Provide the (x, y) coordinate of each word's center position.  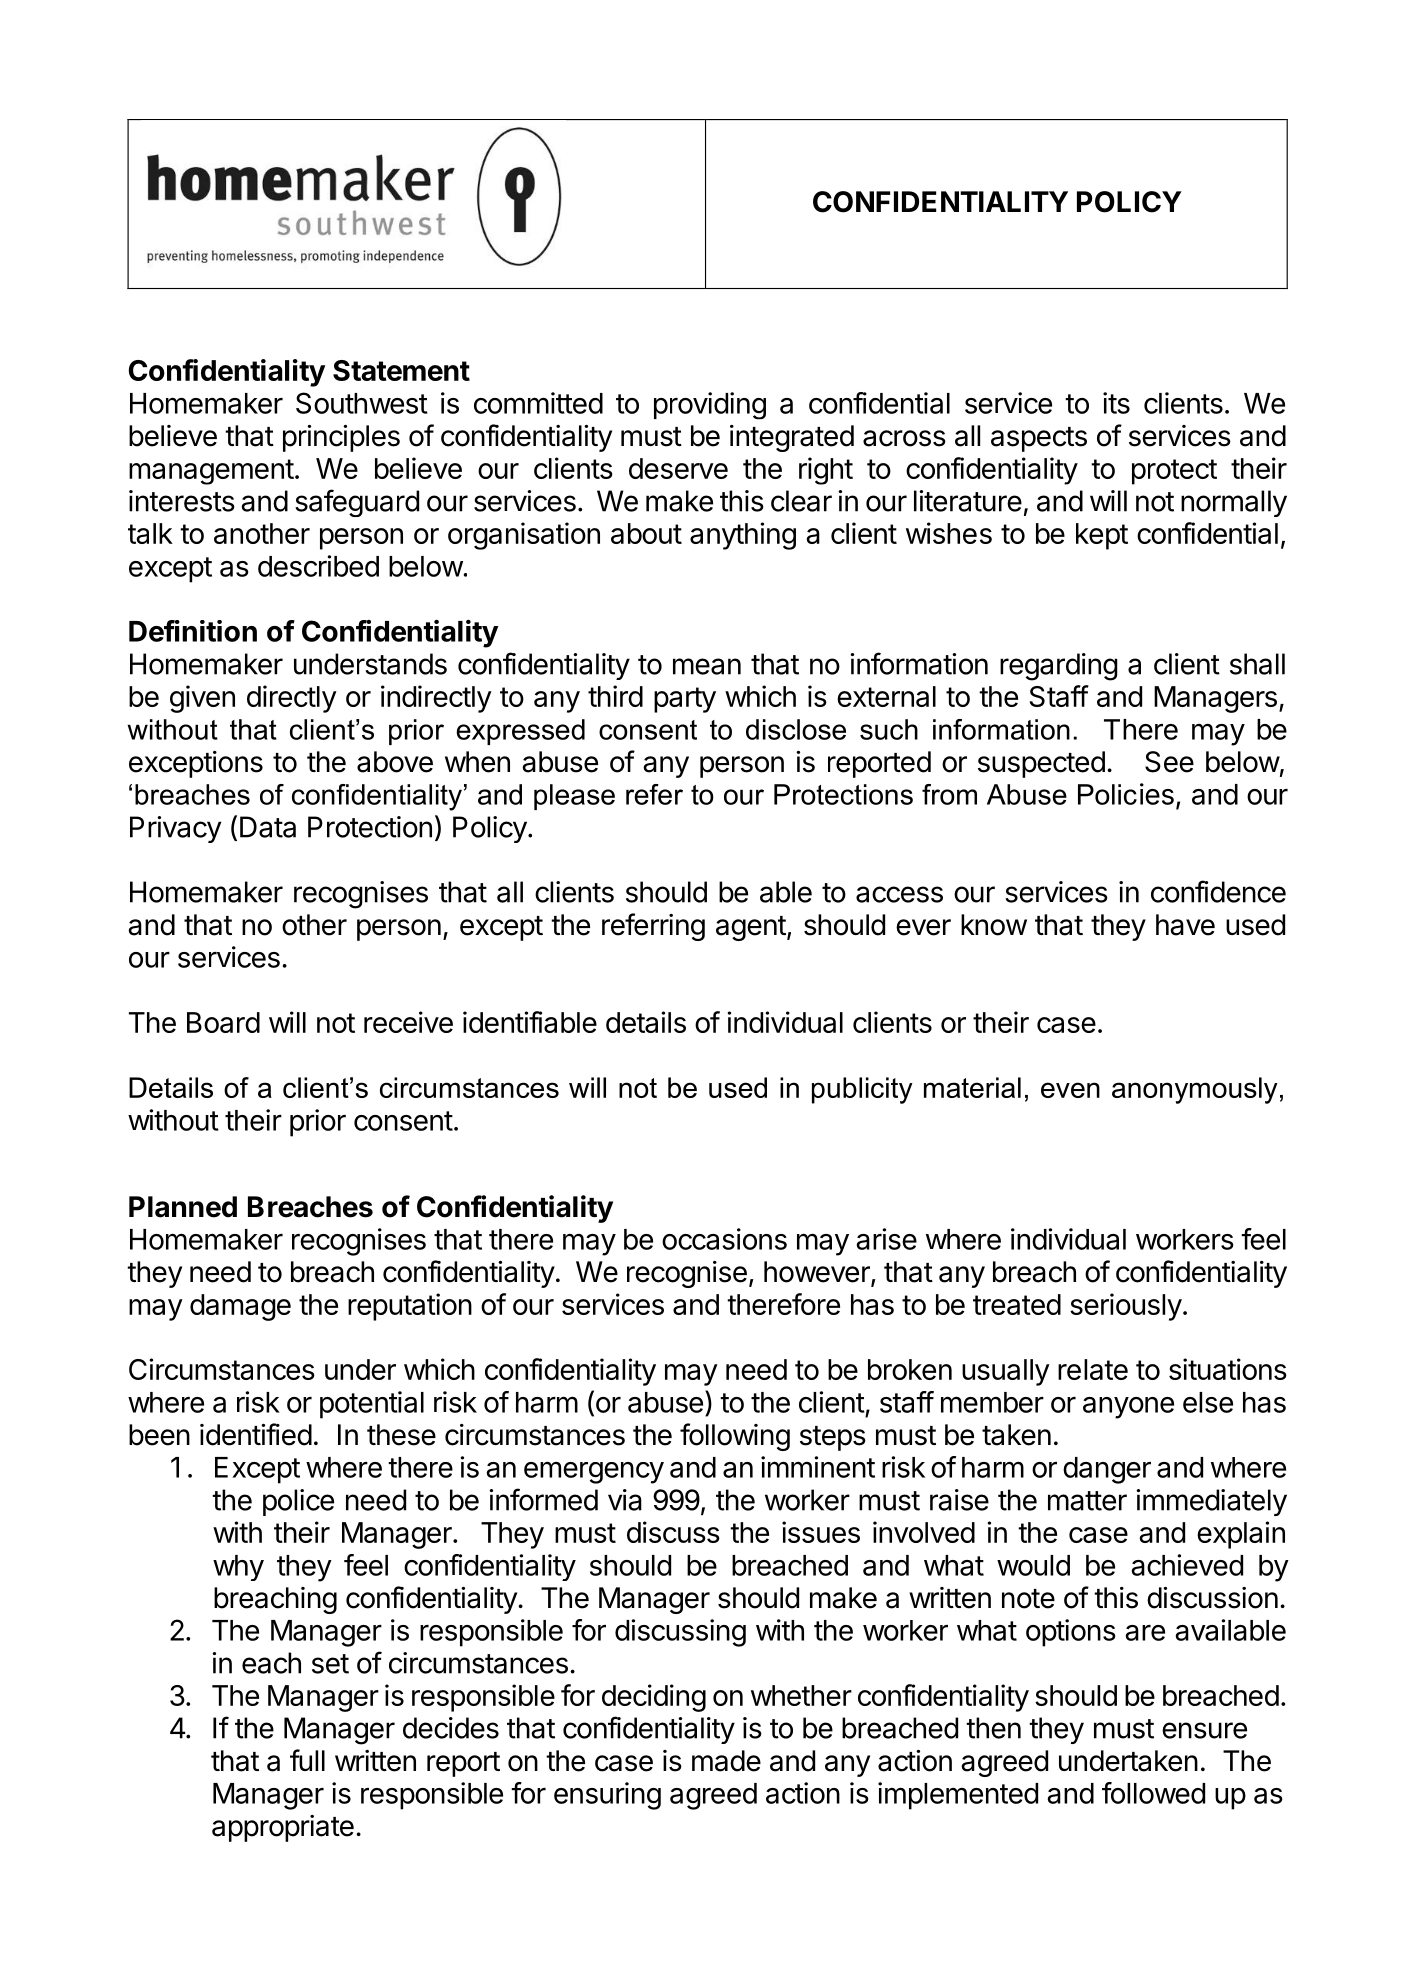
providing (710, 406)
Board (223, 1022)
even (1070, 1090)
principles (341, 438)
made (726, 1761)
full (307, 1760)
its (1116, 403)
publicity (862, 1090)
